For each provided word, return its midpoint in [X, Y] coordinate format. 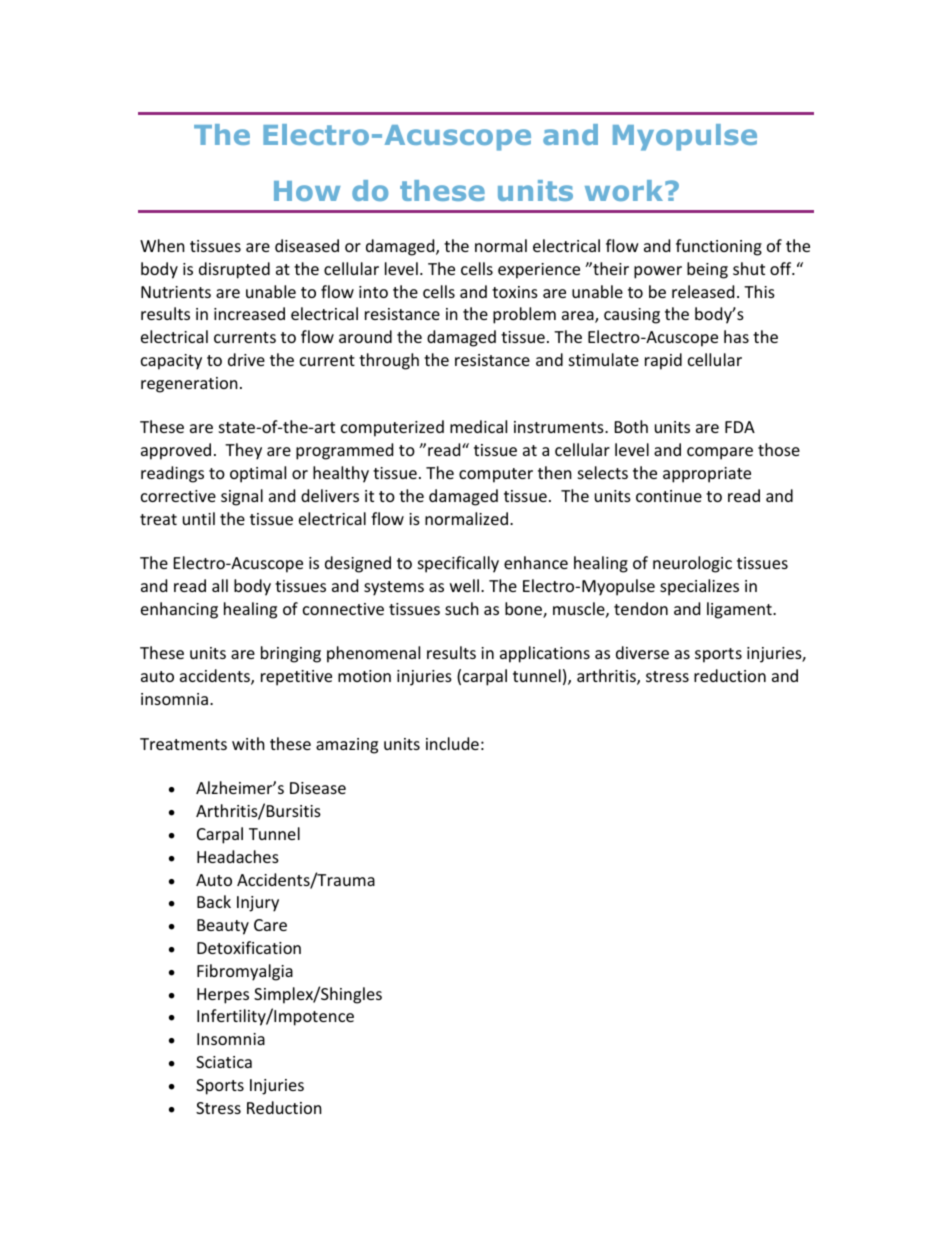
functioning [719, 247]
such [462, 608]
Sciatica [224, 1062]
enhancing [179, 610]
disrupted [234, 270]
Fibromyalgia [245, 972]
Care [270, 925]
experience [539, 271]
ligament [740, 610]
